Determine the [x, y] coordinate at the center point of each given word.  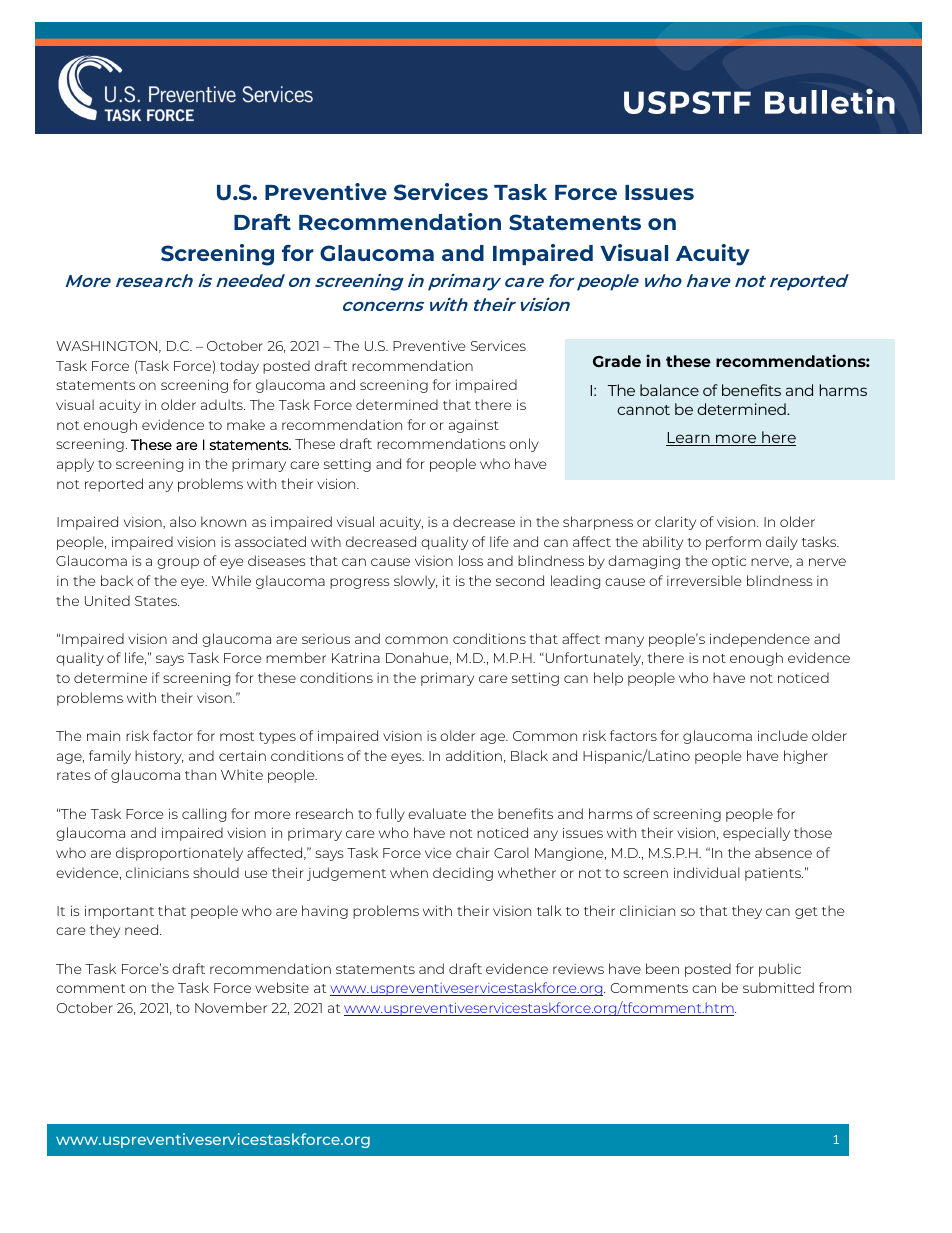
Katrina [356, 657]
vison [215, 698]
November [231, 1007]
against [474, 426]
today [239, 367]
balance [669, 390]
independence [760, 640]
